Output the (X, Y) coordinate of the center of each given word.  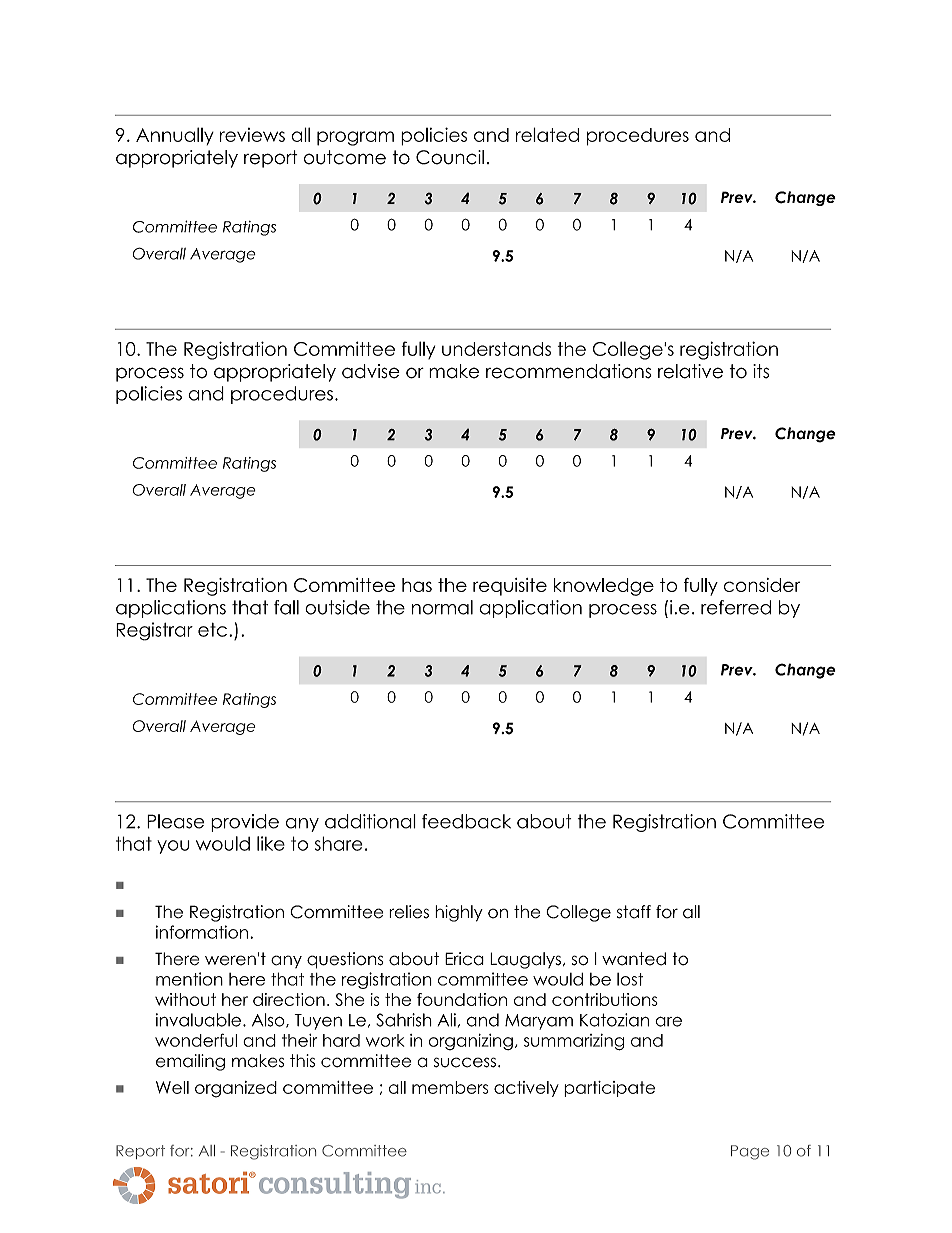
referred (736, 607)
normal (442, 607)
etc (212, 630)
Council (450, 157)
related (547, 134)
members (450, 1087)
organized (236, 1089)
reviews (252, 135)
